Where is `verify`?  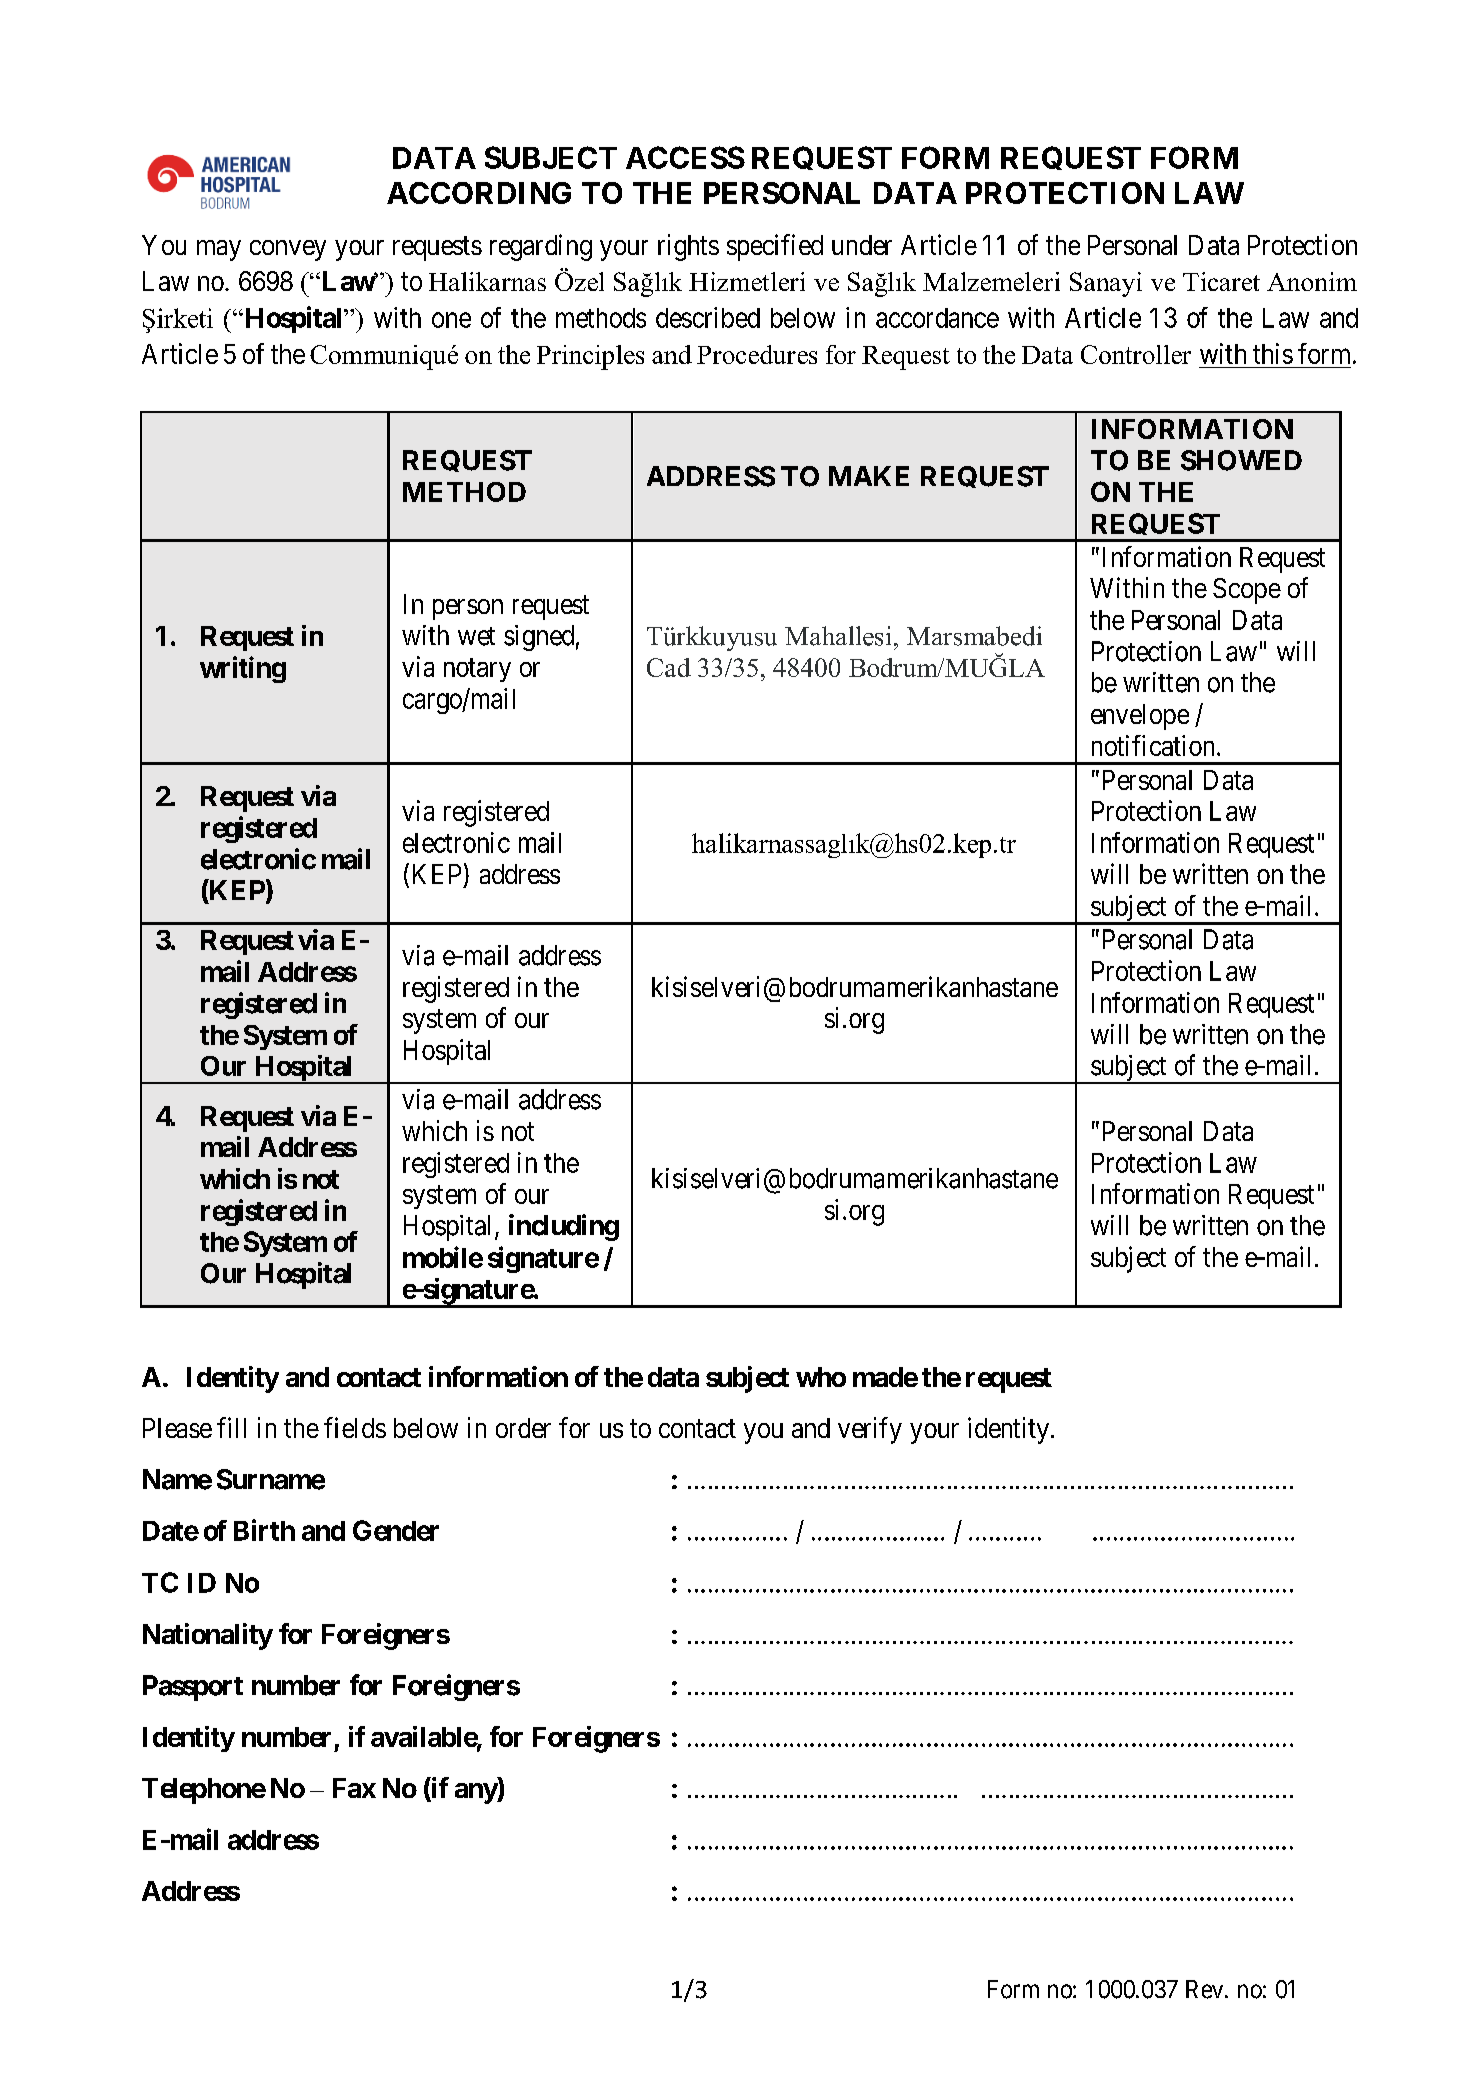
verify is located at coordinates (870, 1430).
